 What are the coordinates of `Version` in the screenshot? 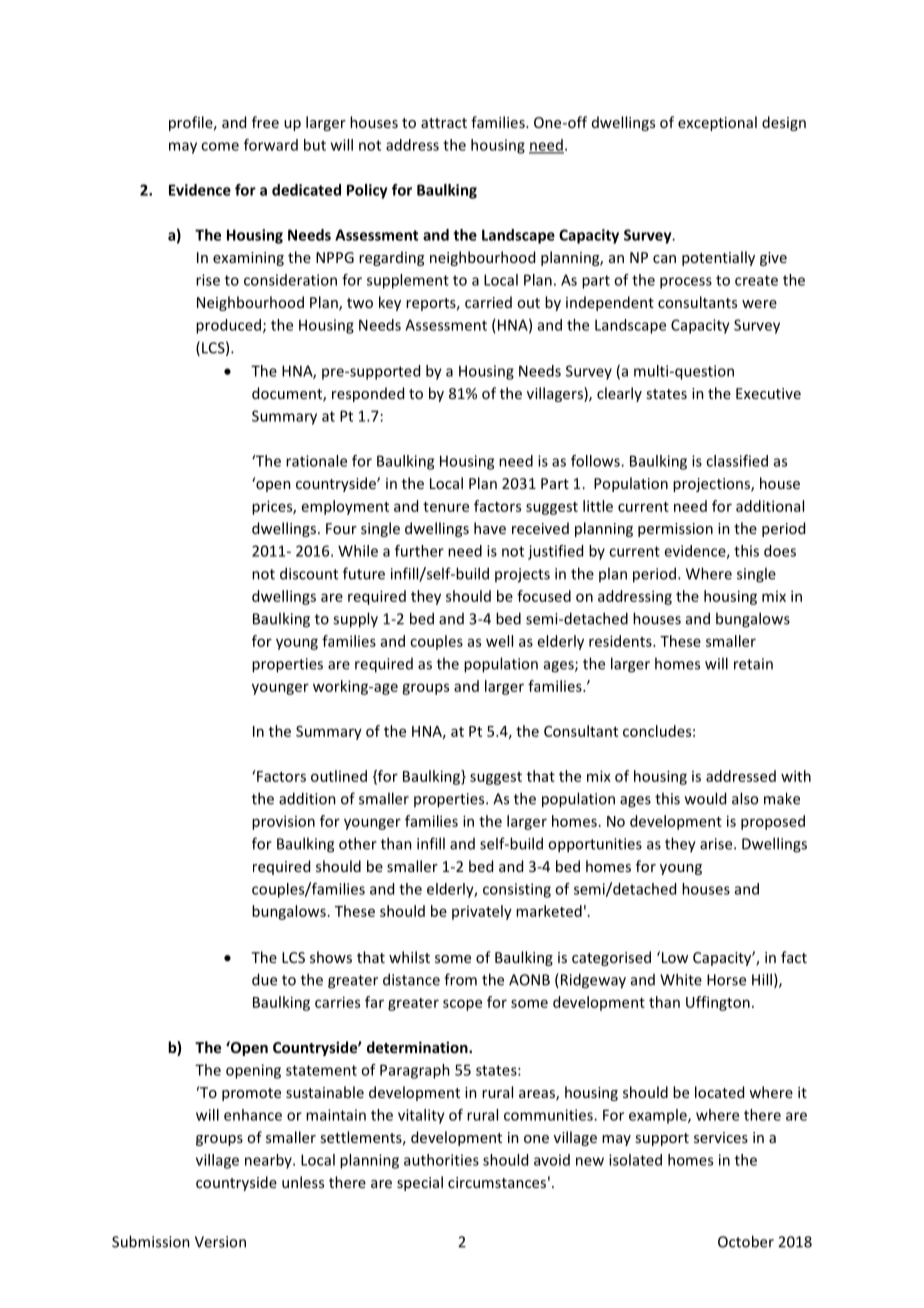 It's located at (220, 1242).
